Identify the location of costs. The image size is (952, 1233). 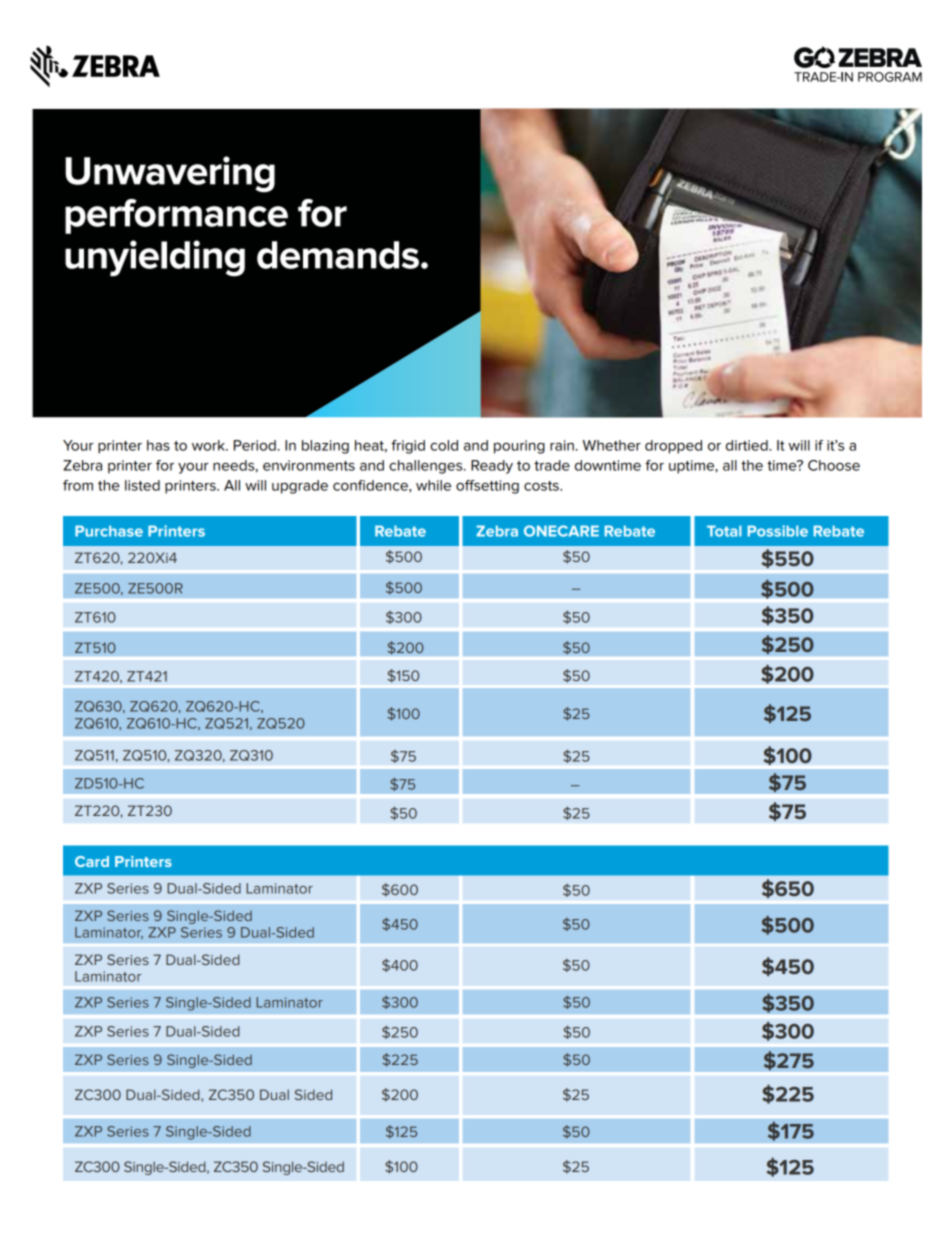
(542, 486).
